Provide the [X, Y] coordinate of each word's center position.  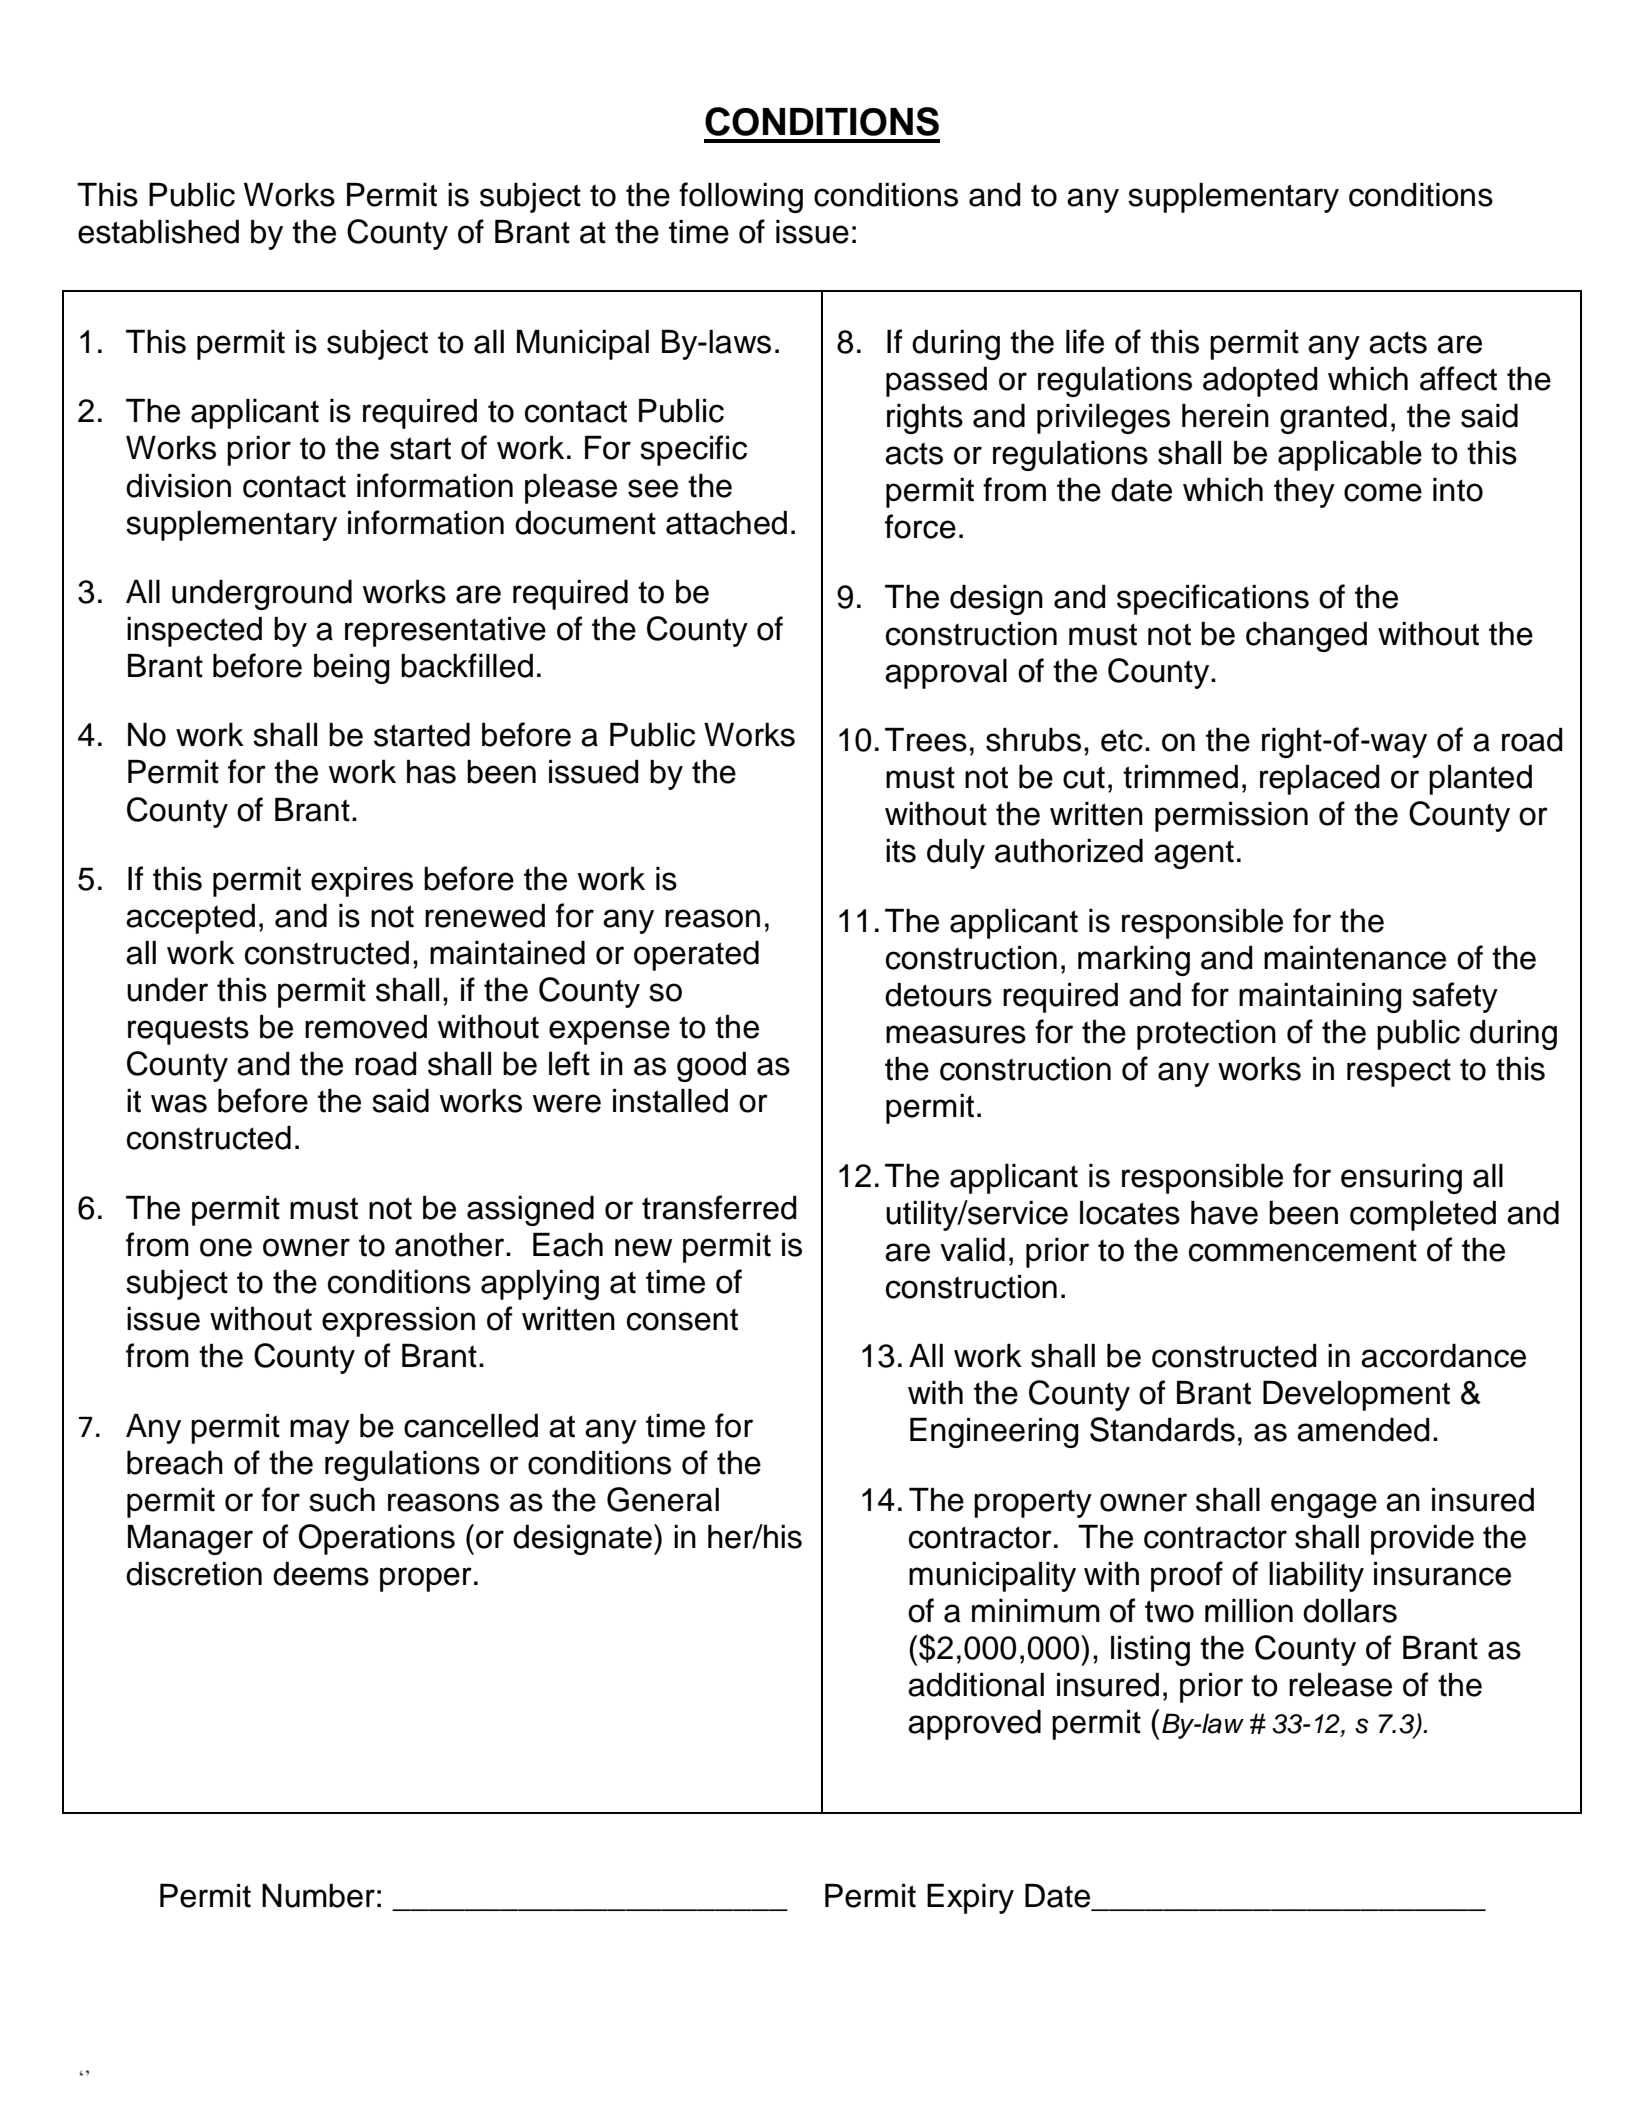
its [901, 851]
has [431, 772]
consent [682, 1319]
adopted [1260, 382]
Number [318, 1896]
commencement [1303, 1250]
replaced [1320, 780]
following [741, 197]
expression [398, 1322]
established [158, 232]
